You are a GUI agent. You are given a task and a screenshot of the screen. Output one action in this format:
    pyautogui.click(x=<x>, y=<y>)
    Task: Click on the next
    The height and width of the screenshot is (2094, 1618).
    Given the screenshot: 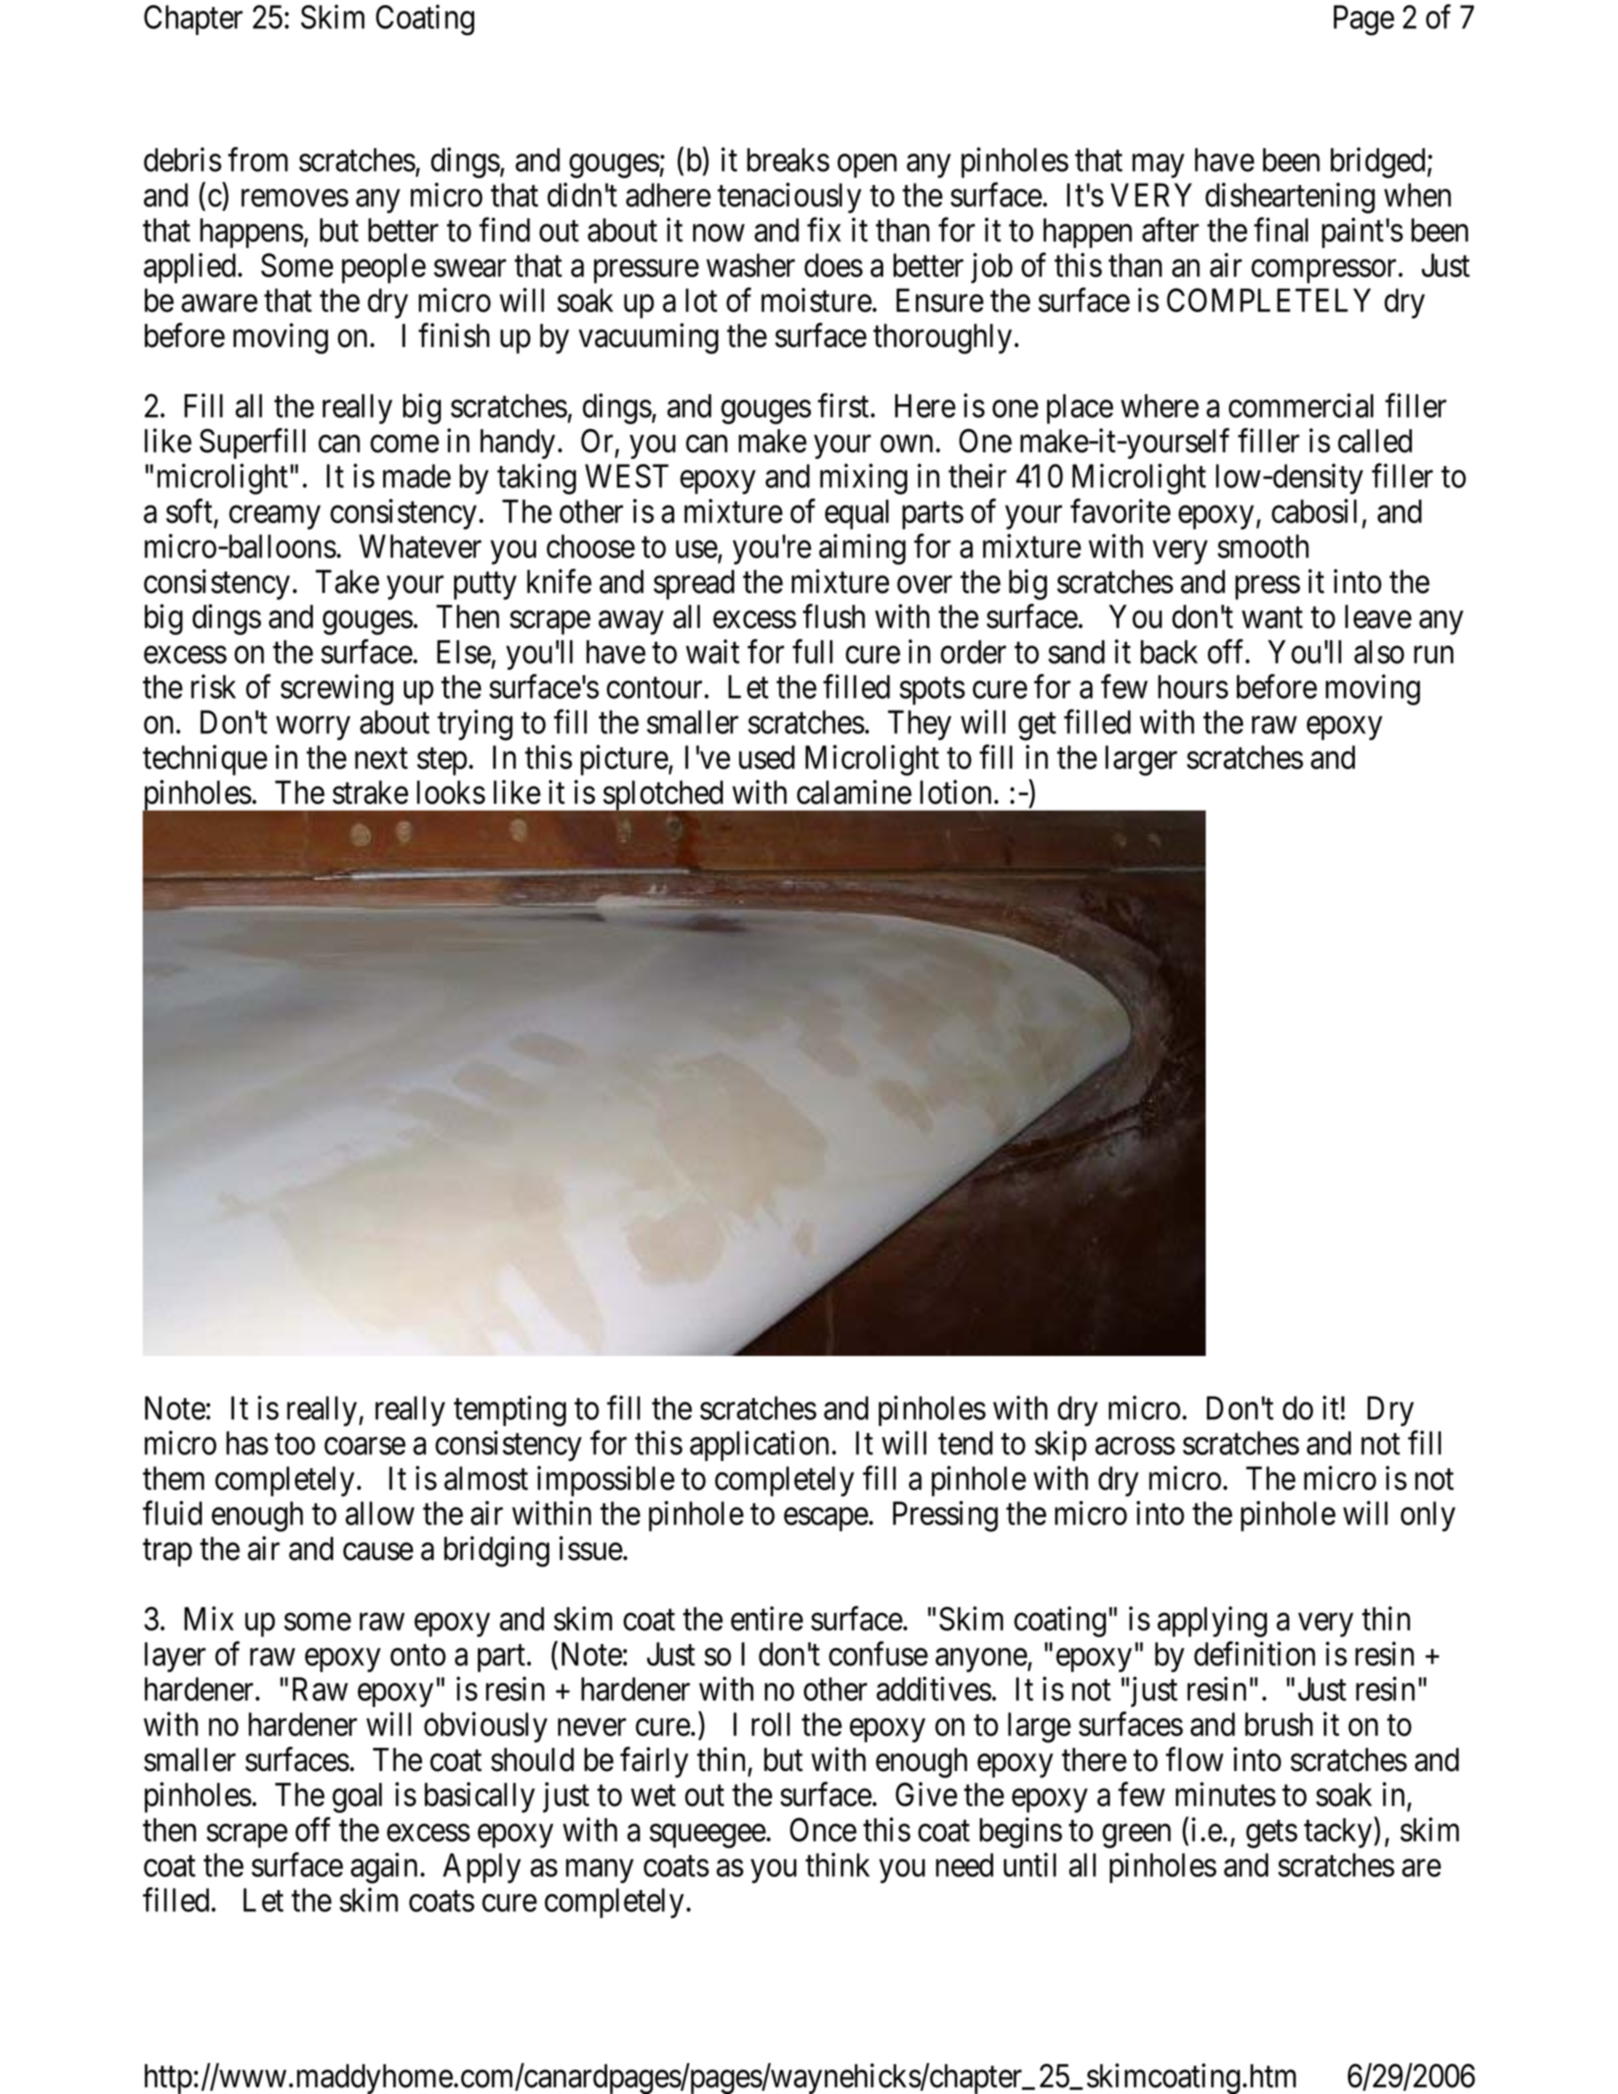 What is the action you would take?
    pyautogui.click(x=381, y=758)
